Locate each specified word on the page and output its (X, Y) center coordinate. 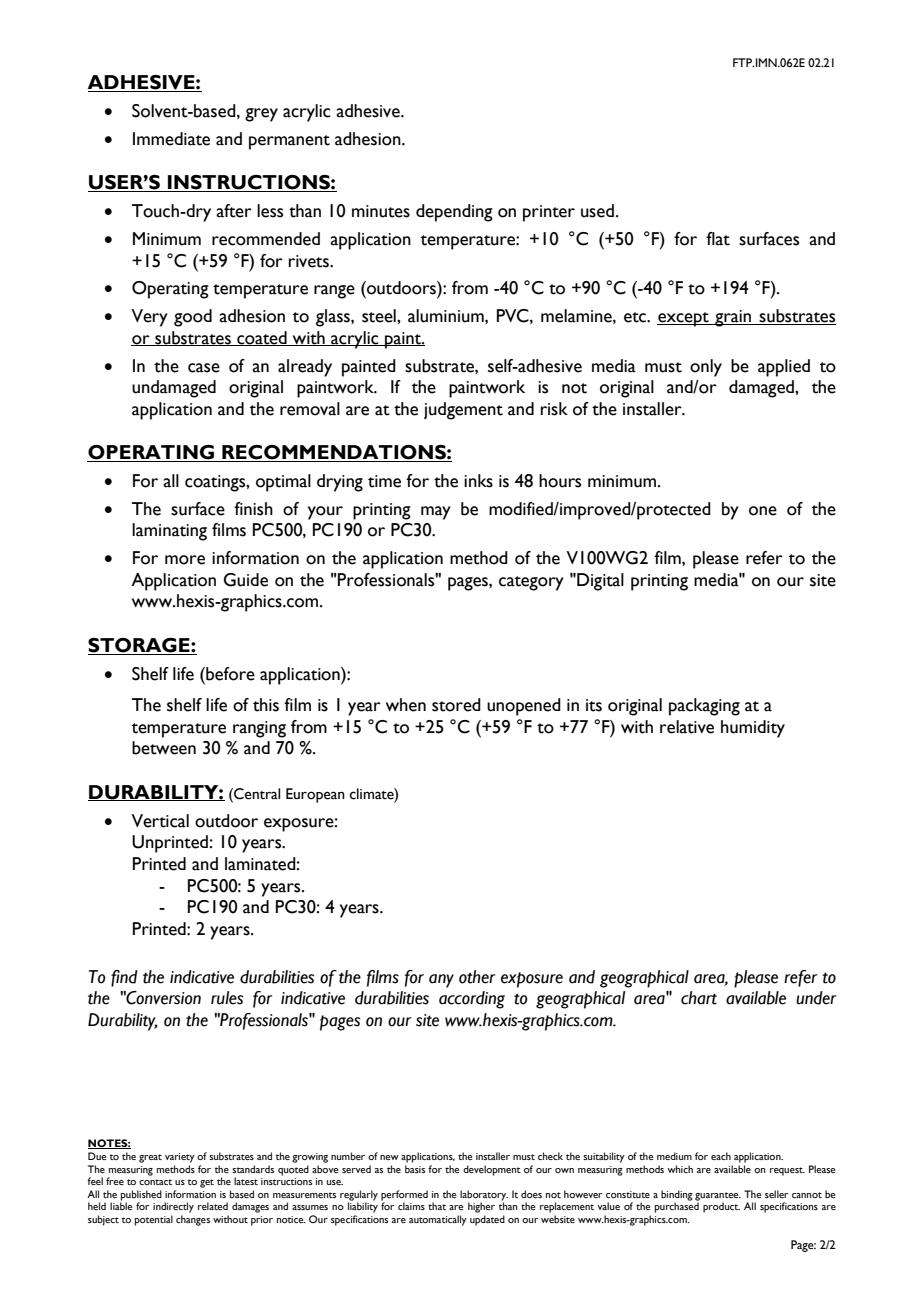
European (315, 795)
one (763, 511)
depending (454, 213)
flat (718, 239)
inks (478, 481)
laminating (169, 532)
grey (261, 115)
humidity (753, 729)
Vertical (160, 821)
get (207, 1183)
